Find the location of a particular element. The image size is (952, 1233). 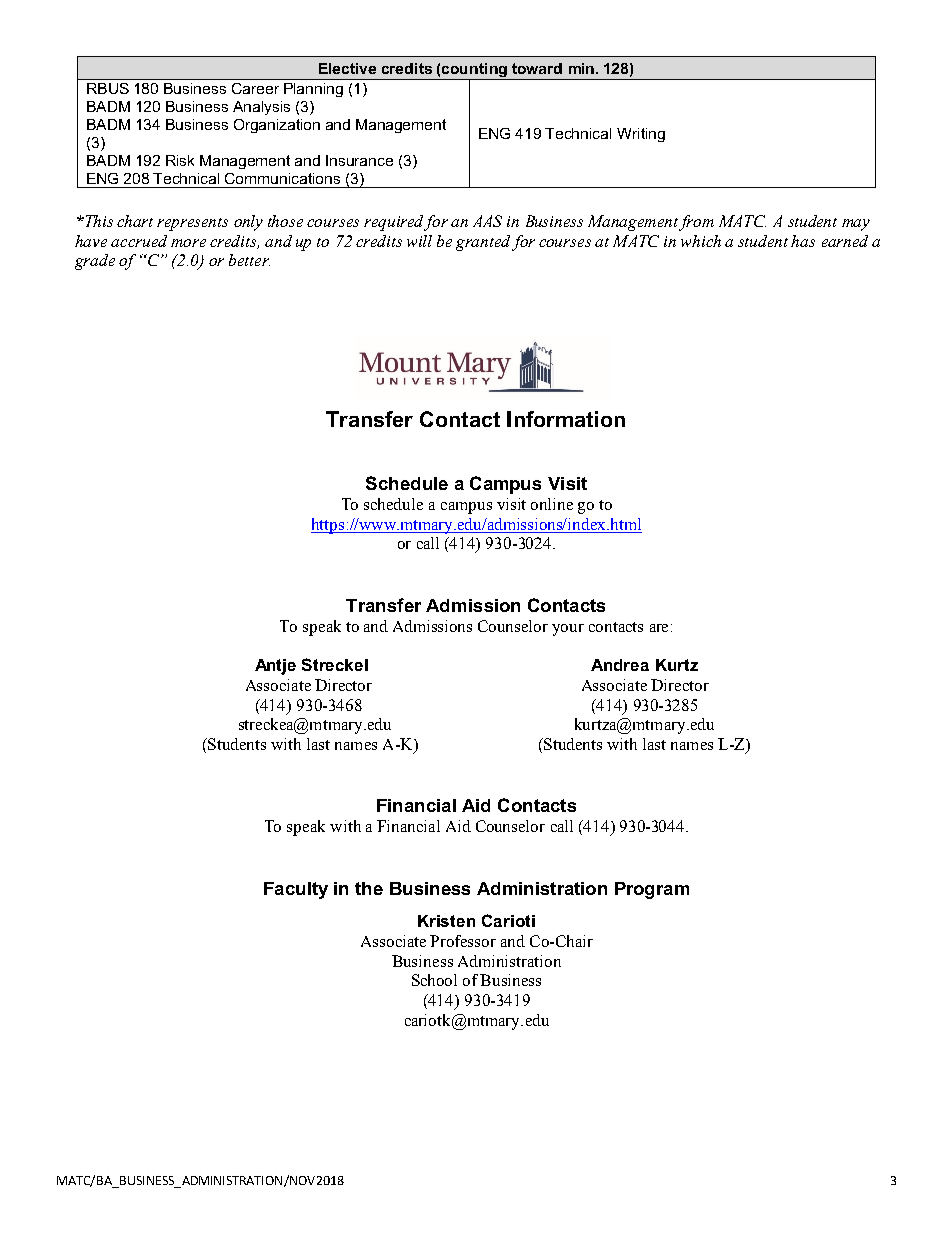

your is located at coordinates (568, 630).
